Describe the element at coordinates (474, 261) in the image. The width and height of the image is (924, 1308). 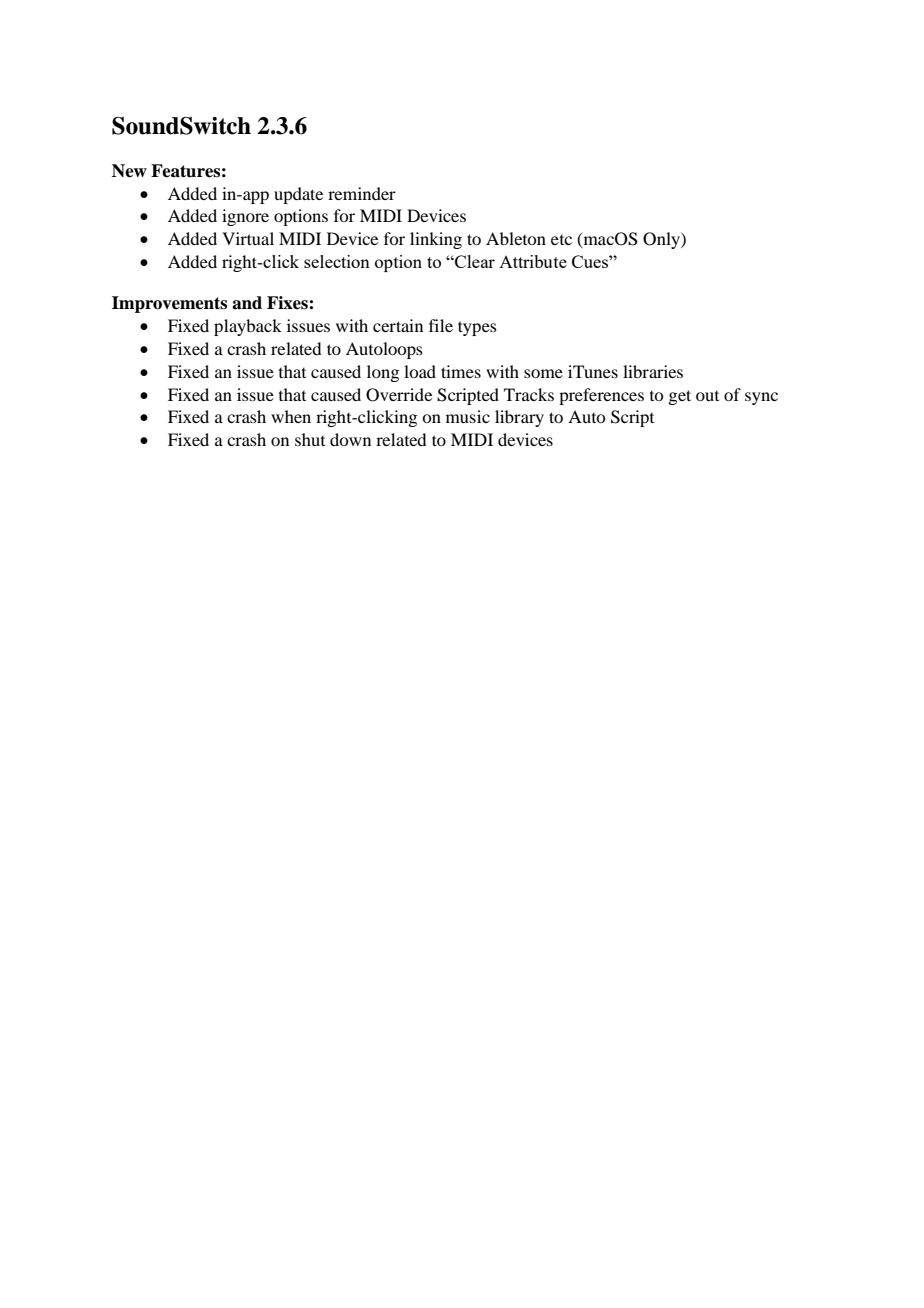
I see `Clear` at that location.
